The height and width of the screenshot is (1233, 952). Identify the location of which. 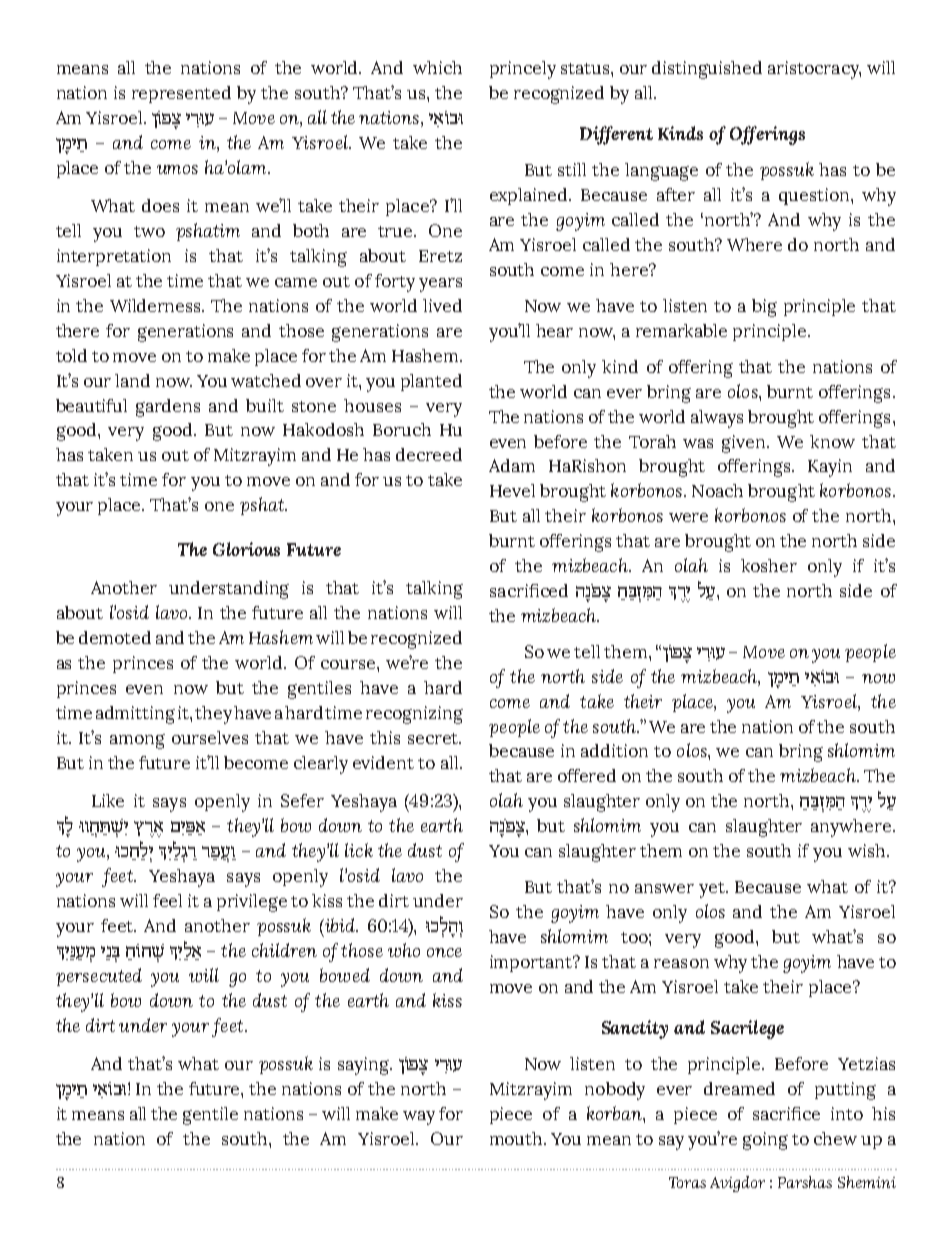
(437, 67).
